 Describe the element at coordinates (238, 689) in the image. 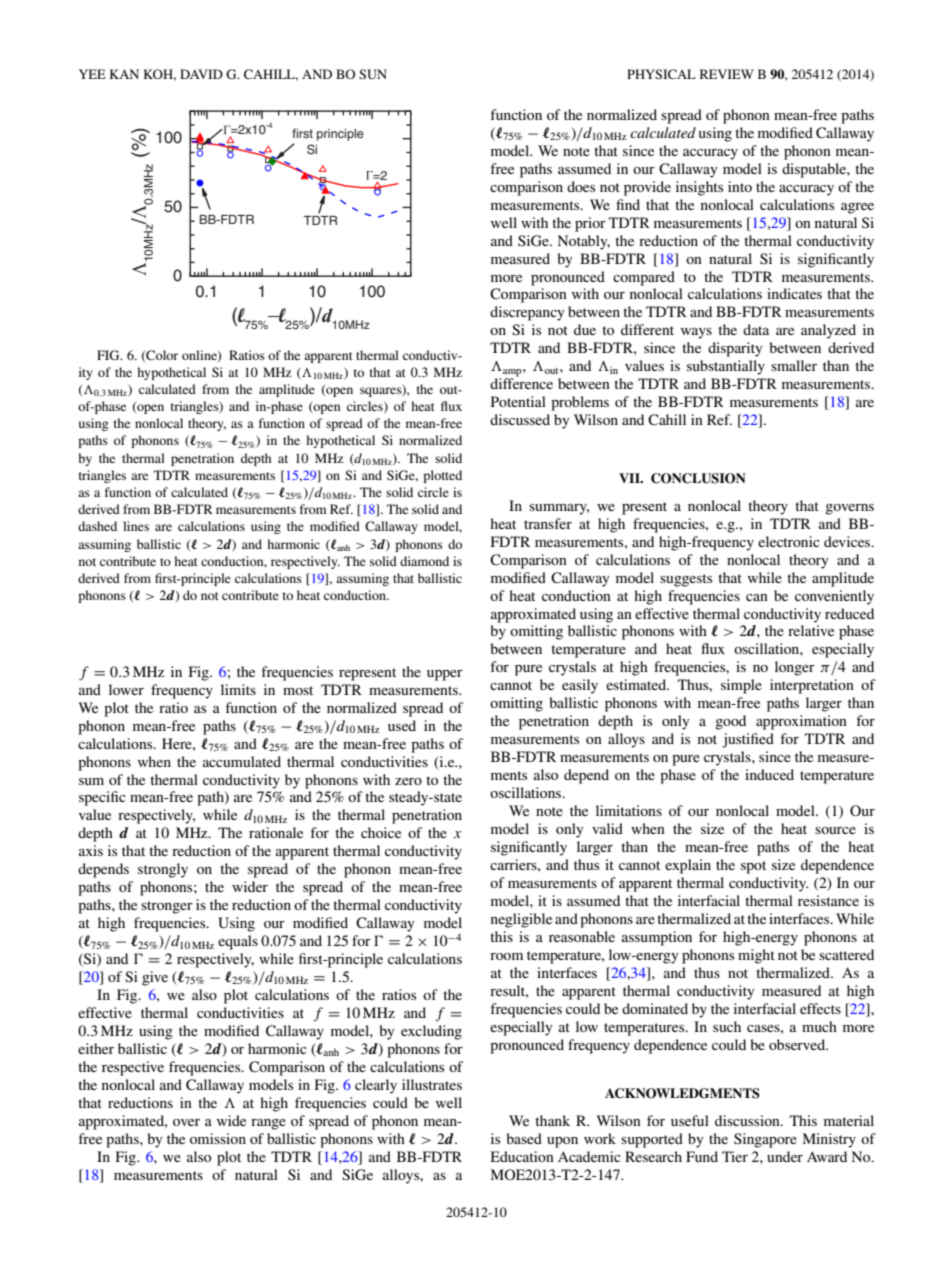

I see `limits` at that location.
